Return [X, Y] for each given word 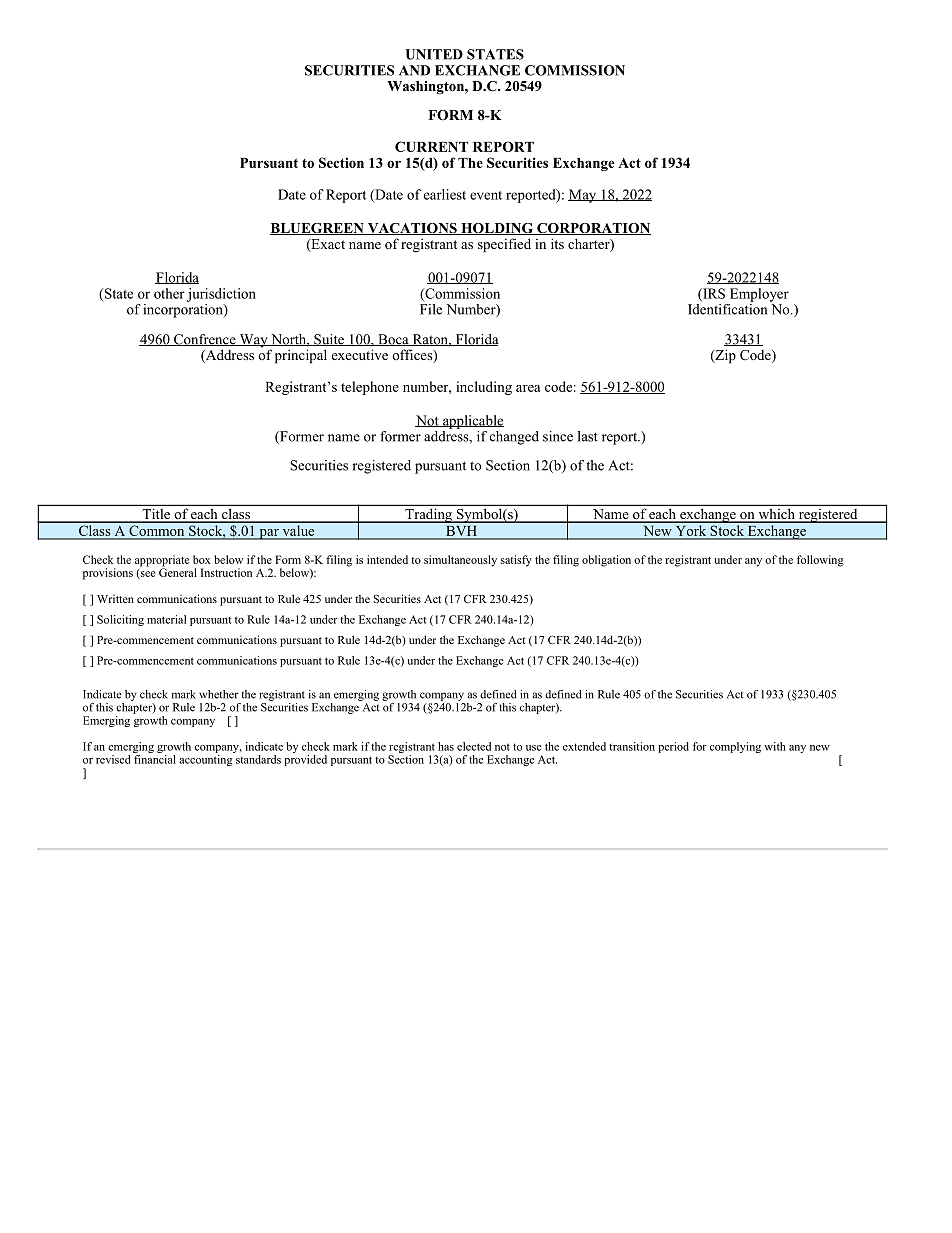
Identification [727, 308]
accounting [205, 760]
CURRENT [431, 146]
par [269, 534]
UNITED [434, 54]
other [169, 293]
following [820, 561]
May [583, 196]
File [431, 308]
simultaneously [460, 561]
